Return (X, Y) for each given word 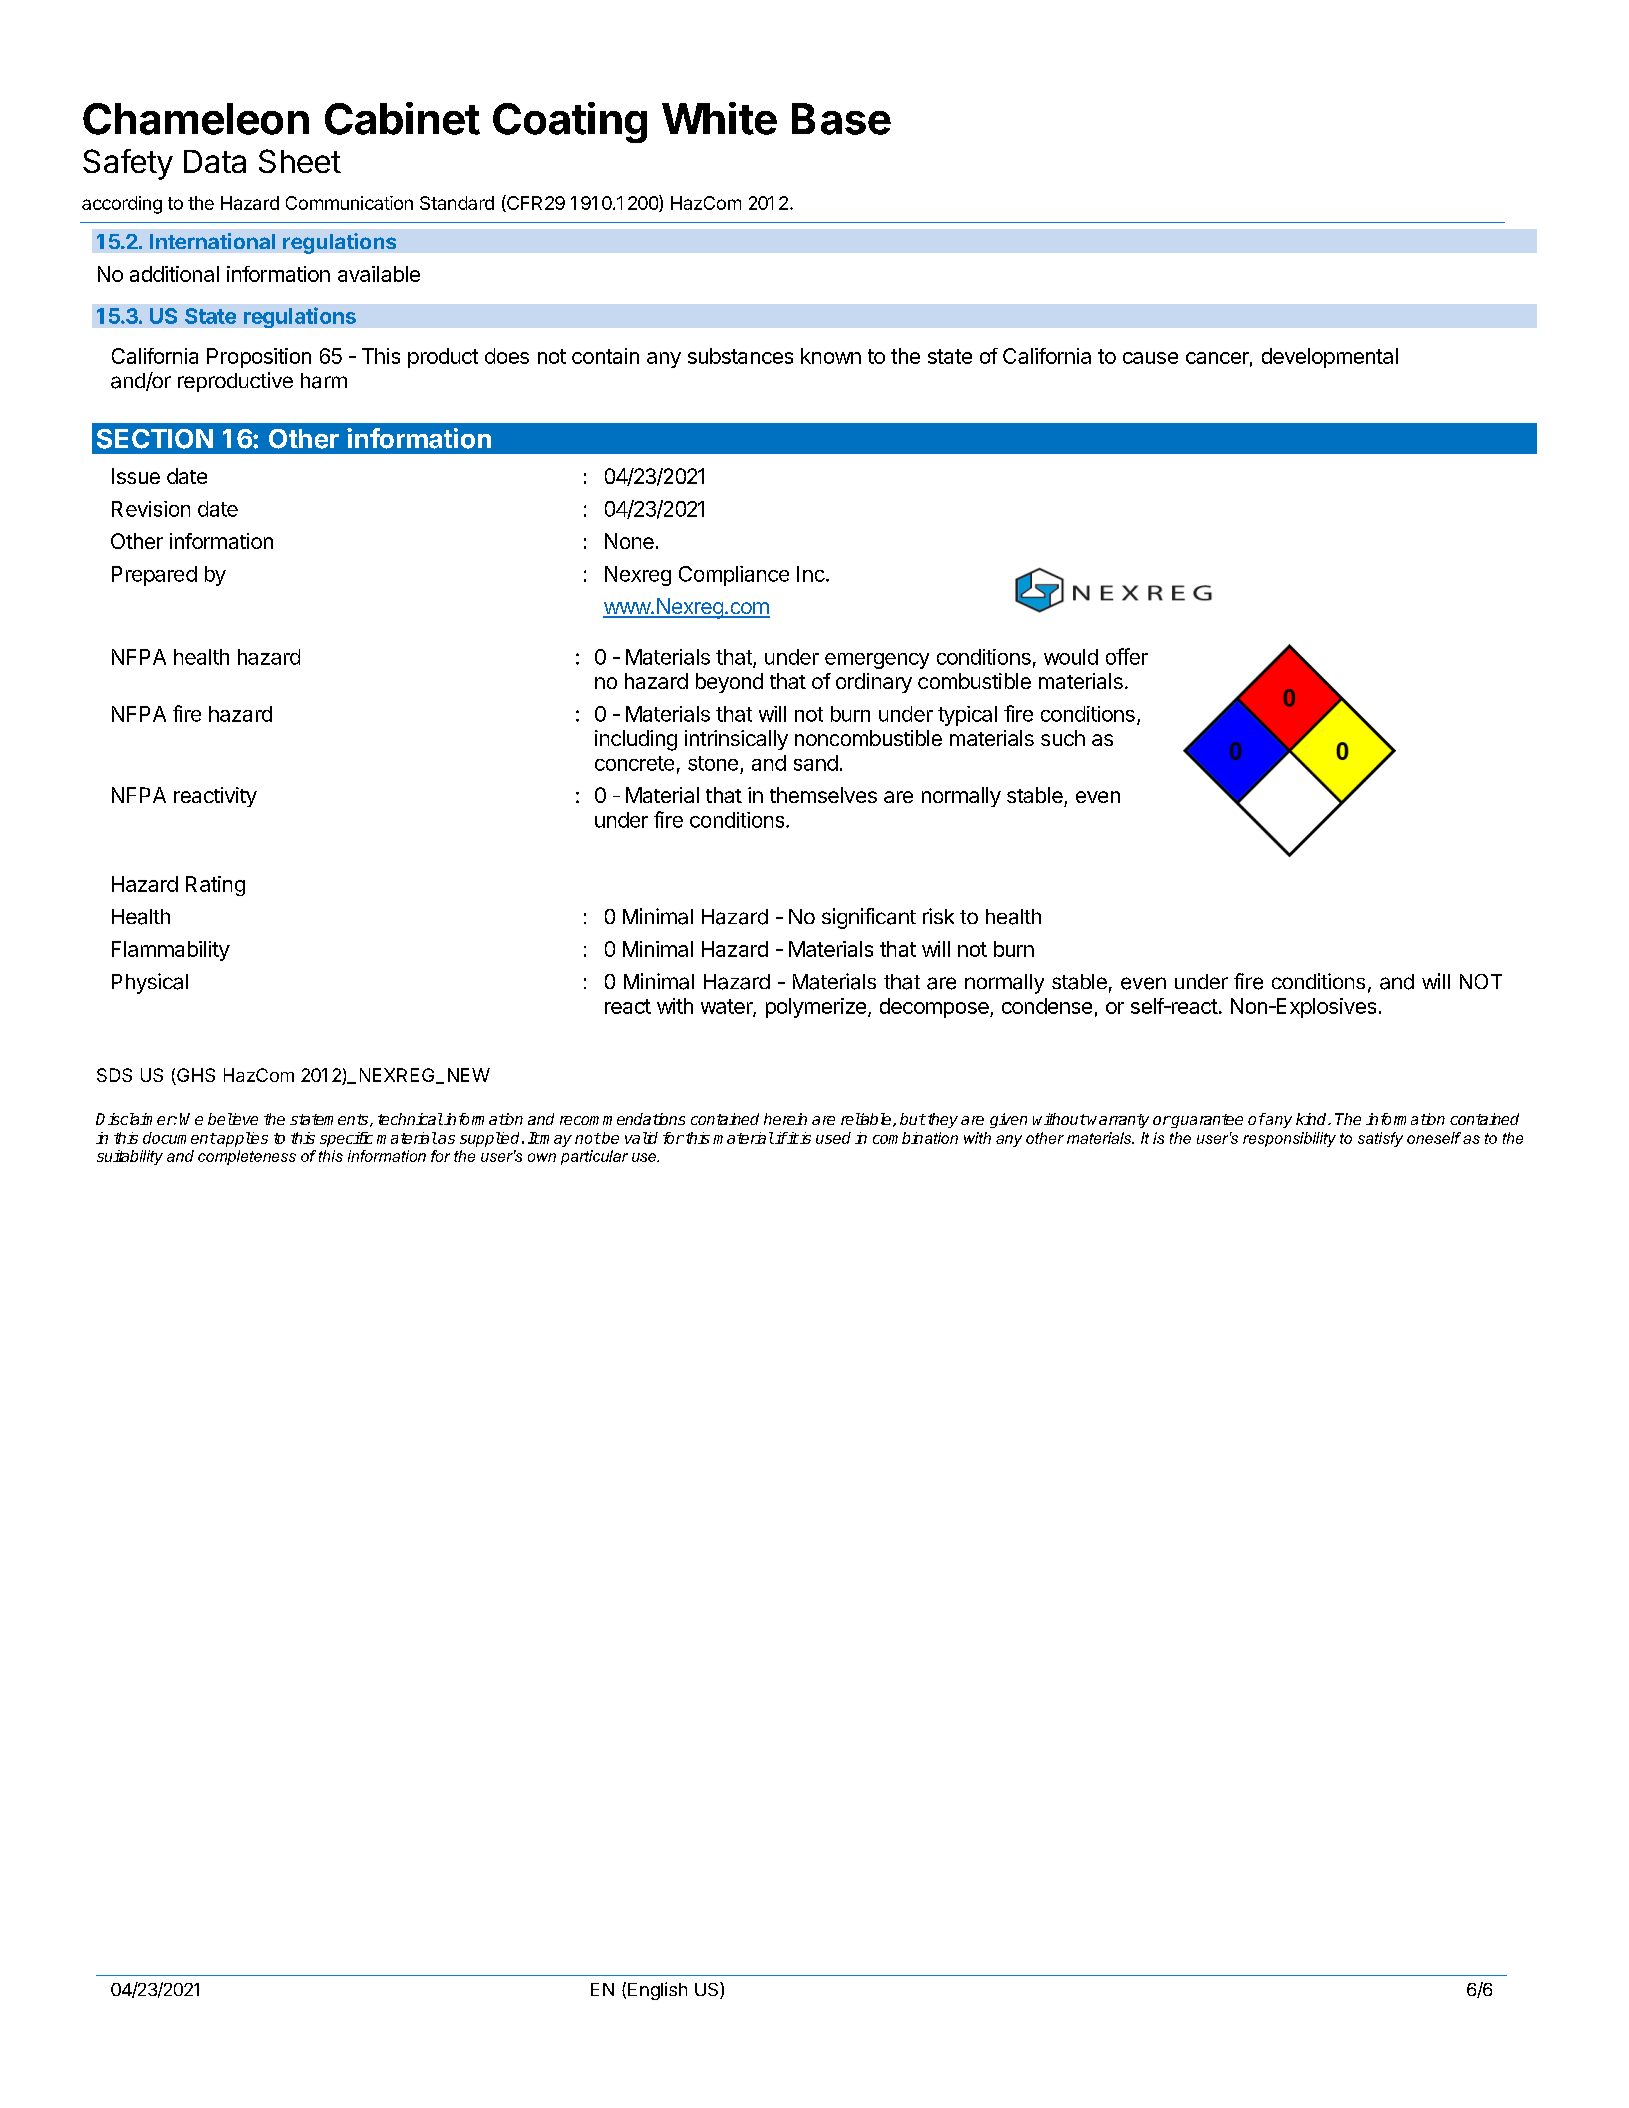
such (1063, 738)
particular (594, 1157)
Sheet (300, 161)
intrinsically (736, 740)
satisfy (1380, 1139)
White (719, 118)
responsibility (1289, 1139)
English (657, 1991)
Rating (215, 886)
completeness (247, 1157)
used (833, 1138)
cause (1150, 358)
